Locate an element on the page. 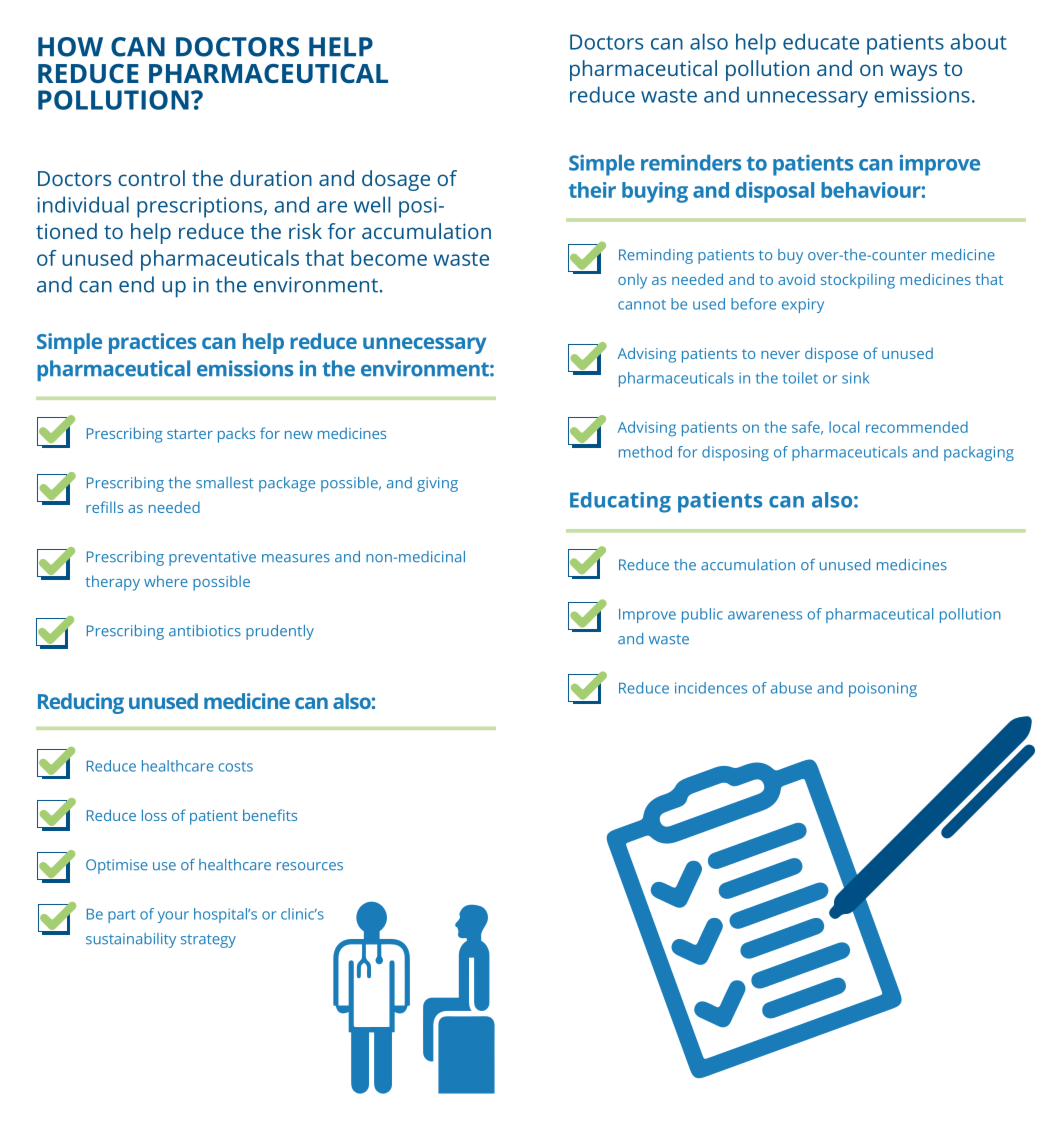 The image size is (1064, 1129). cannot is located at coordinates (642, 305).
